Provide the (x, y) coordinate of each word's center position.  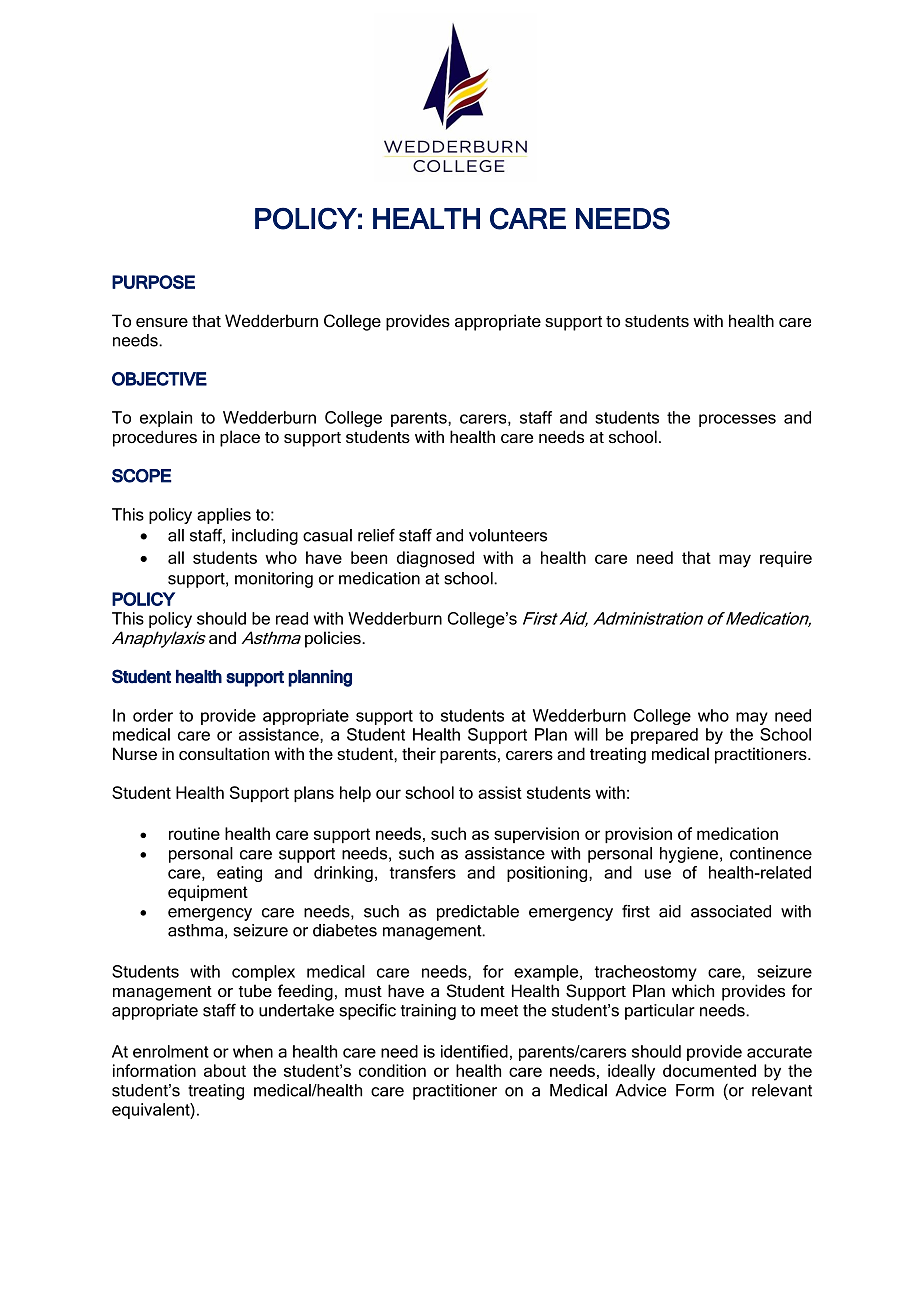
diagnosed (435, 559)
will (586, 734)
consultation (224, 753)
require (786, 559)
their (419, 753)
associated (731, 911)
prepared (664, 736)
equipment (208, 893)
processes (737, 420)
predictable (478, 913)
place (240, 438)
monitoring (274, 580)
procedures (155, 438)
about (225, 1070)
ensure (162, 322)
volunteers (508, 535)
